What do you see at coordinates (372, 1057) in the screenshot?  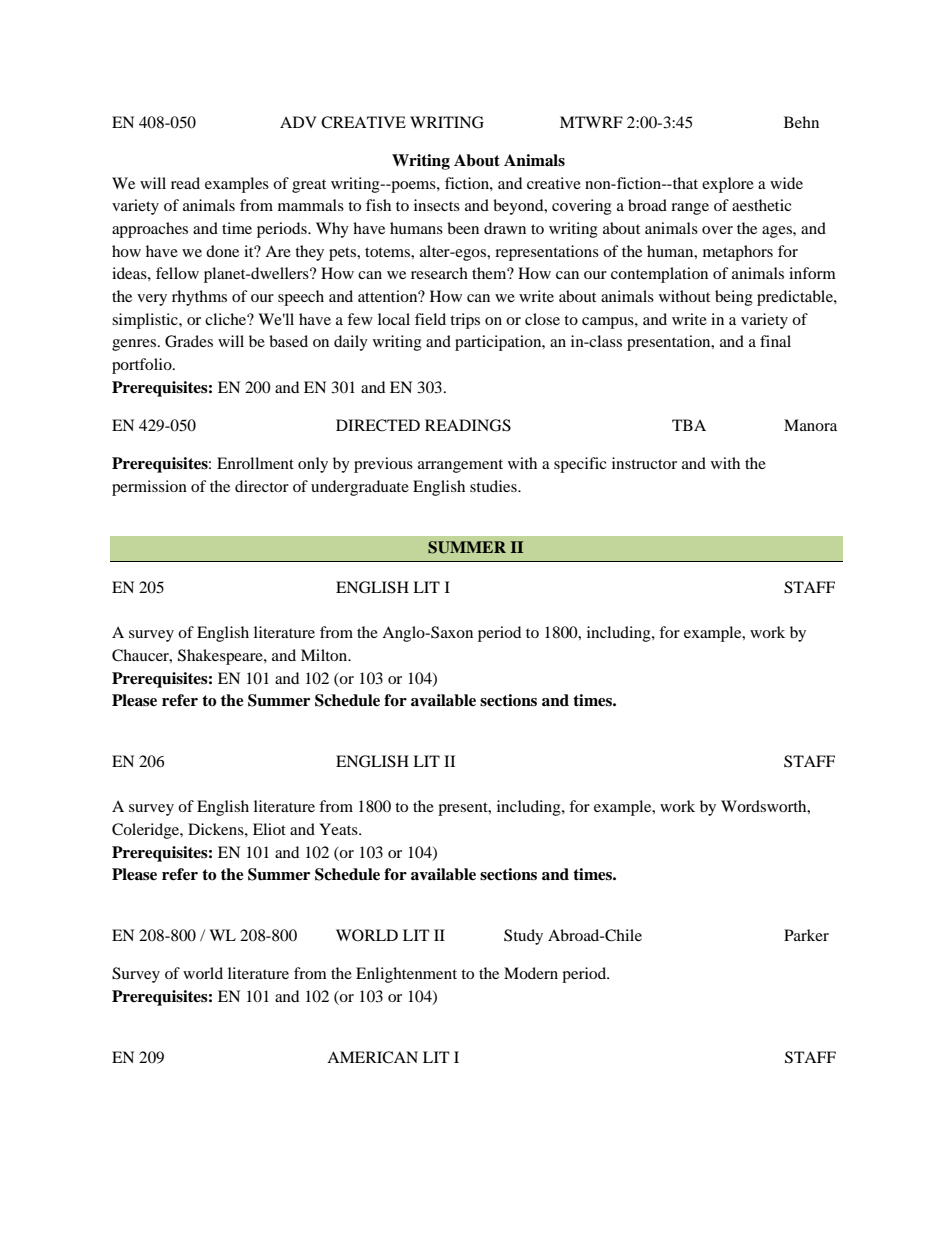 I see `AMERICAN` at bounding box center [372, 1057].
